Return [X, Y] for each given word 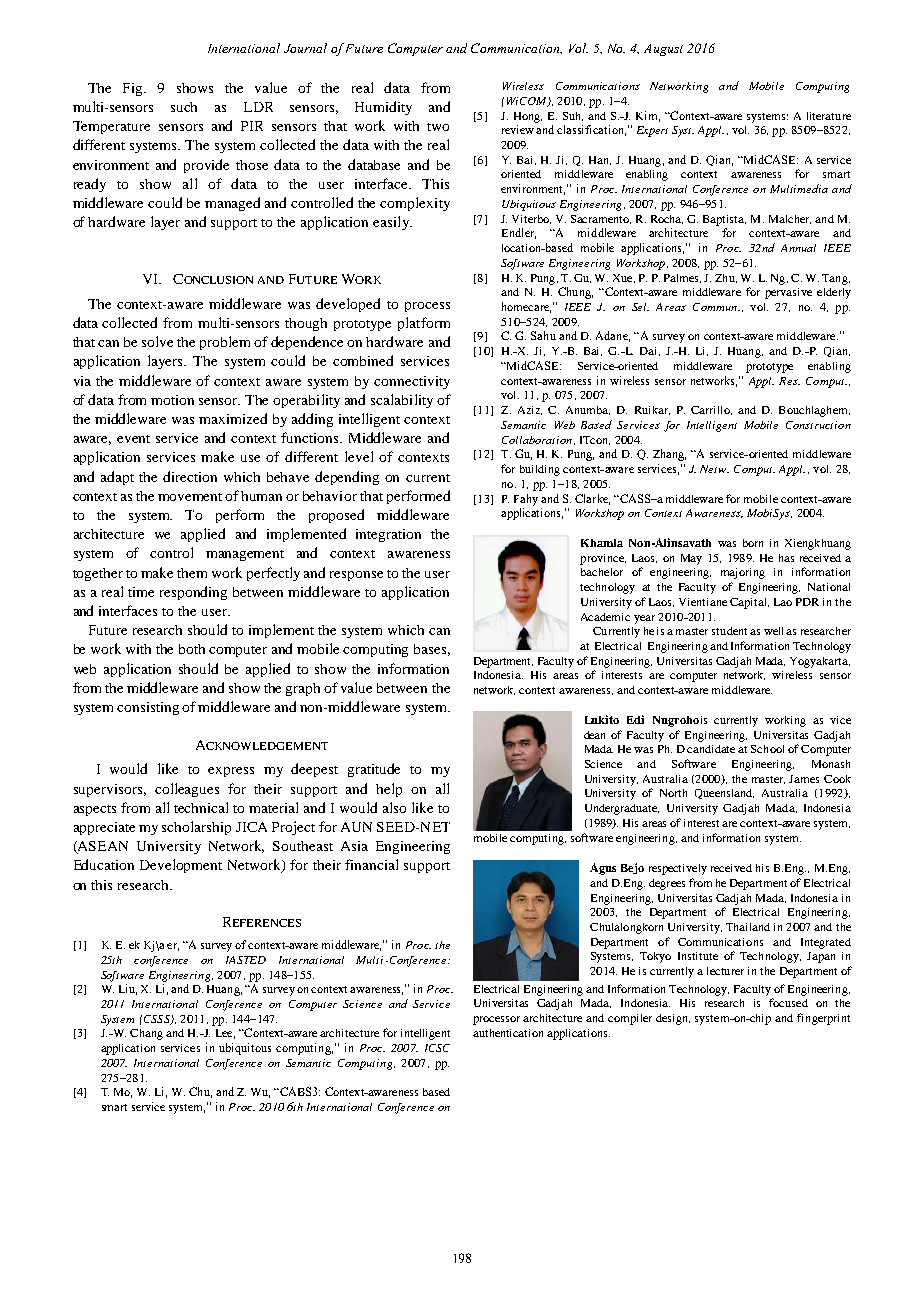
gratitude [374, 770]
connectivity [412, 382]
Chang [146, 1034]
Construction [818, 425]
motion [172, 400]
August [663, 50]
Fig [134, 89]
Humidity [383, 108]
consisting [148, 708]
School [767, 749]
